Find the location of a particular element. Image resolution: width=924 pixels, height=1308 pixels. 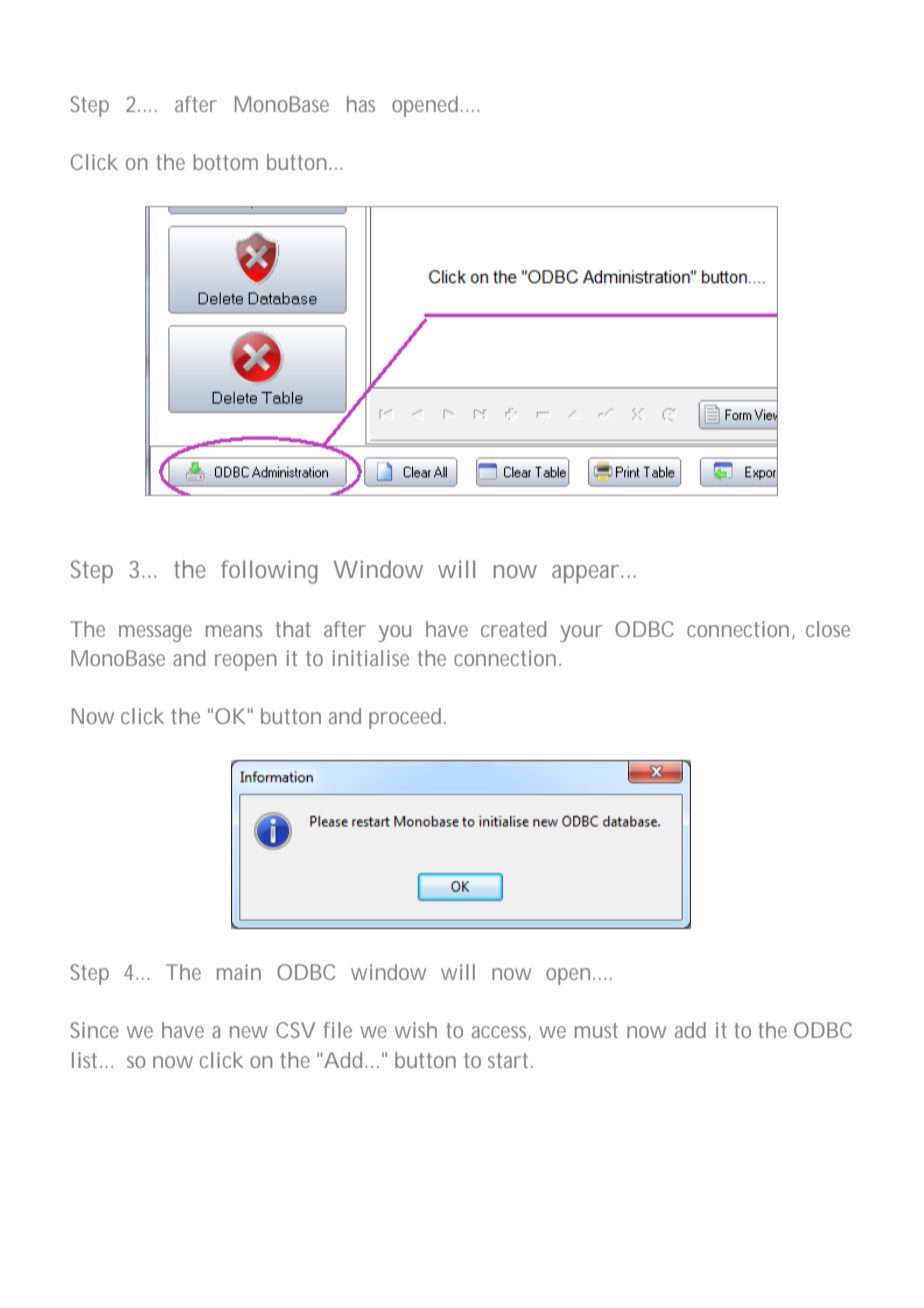

your is located at coordinates (581, 633).
